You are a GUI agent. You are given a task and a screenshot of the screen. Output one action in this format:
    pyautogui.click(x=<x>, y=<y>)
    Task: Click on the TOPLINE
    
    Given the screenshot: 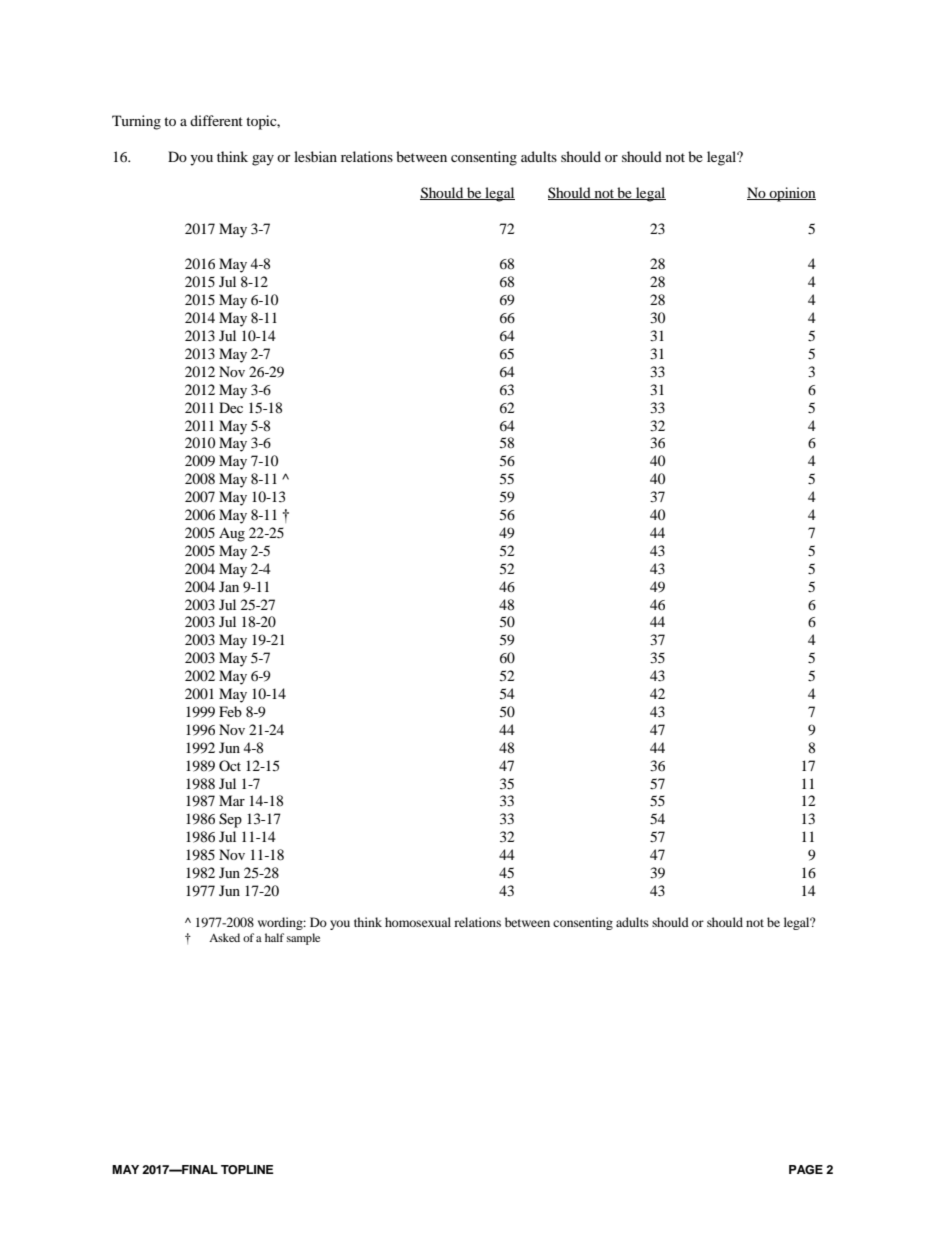 What is the action you would take?
    pyautogui.click(x=247, y=1170)
